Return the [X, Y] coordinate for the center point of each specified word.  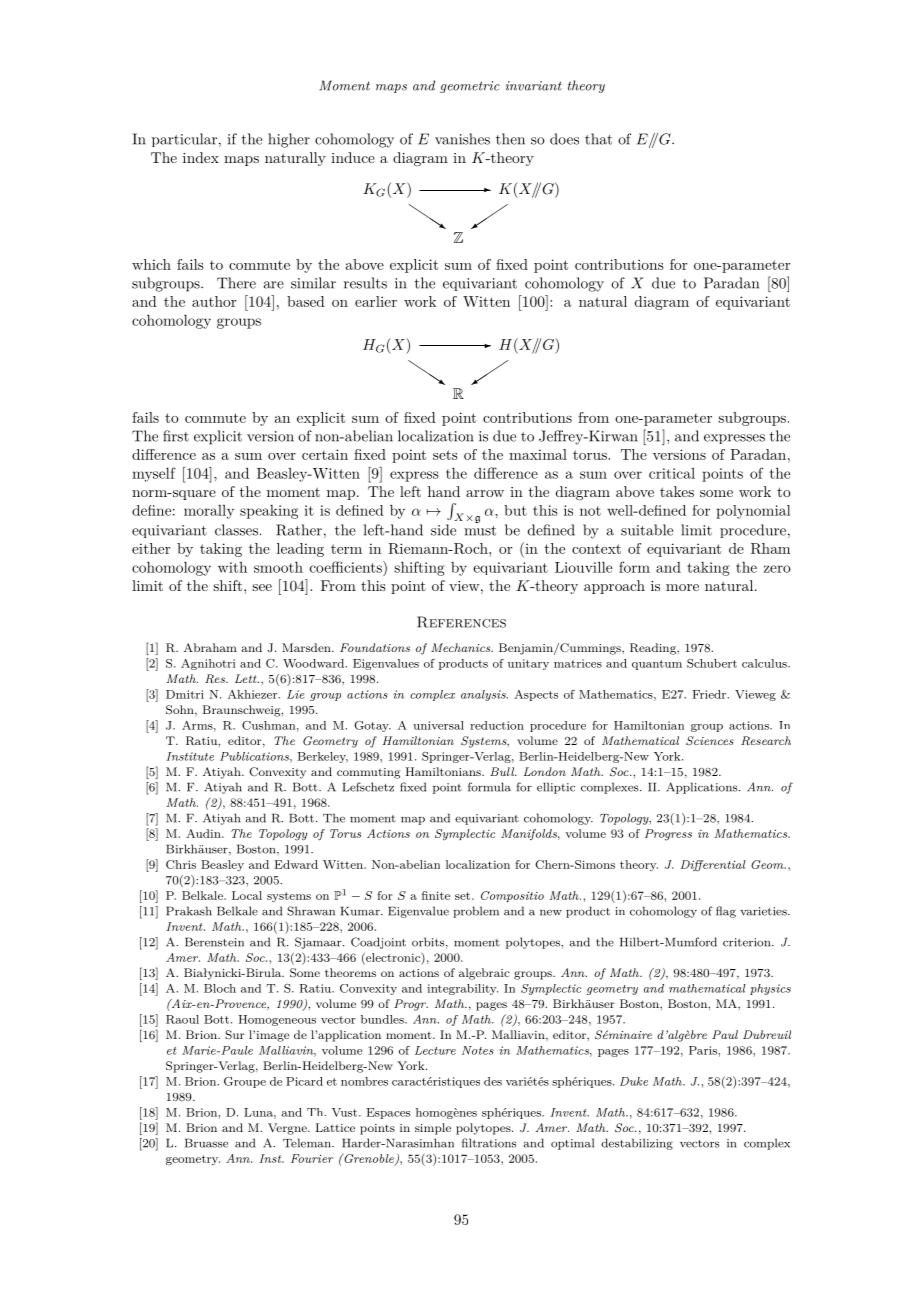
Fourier [312, 1158]
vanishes [462, 139]
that [598, 139]
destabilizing [637, 1144]
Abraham [210, 647]
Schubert [712, 663]
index [201, 157]
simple [433, 1129]
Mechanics [462, 647]
